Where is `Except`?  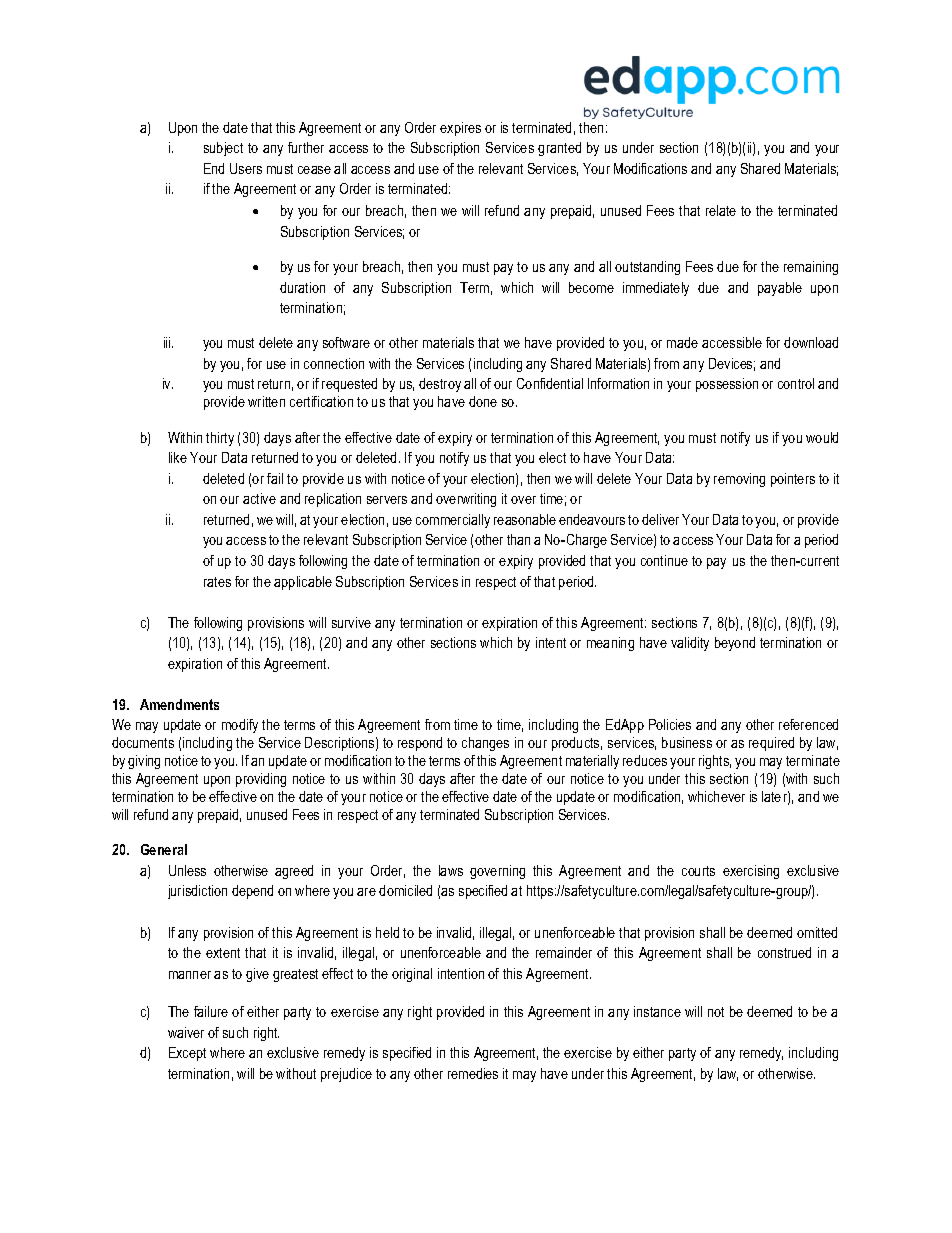 Except is located at coordinates (187, 1054).
